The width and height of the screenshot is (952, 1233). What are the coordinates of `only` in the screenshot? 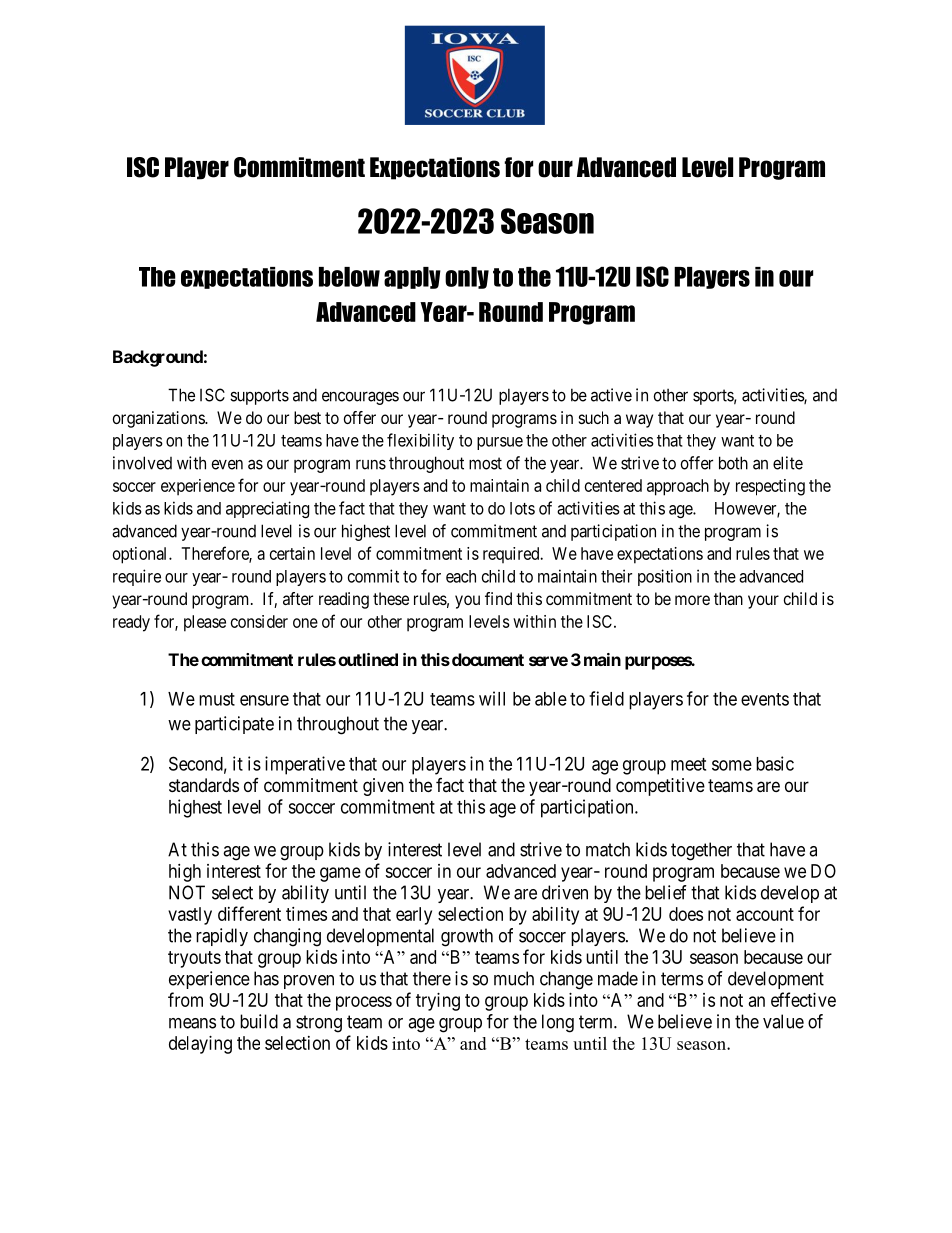 It's located at (467, 278).
